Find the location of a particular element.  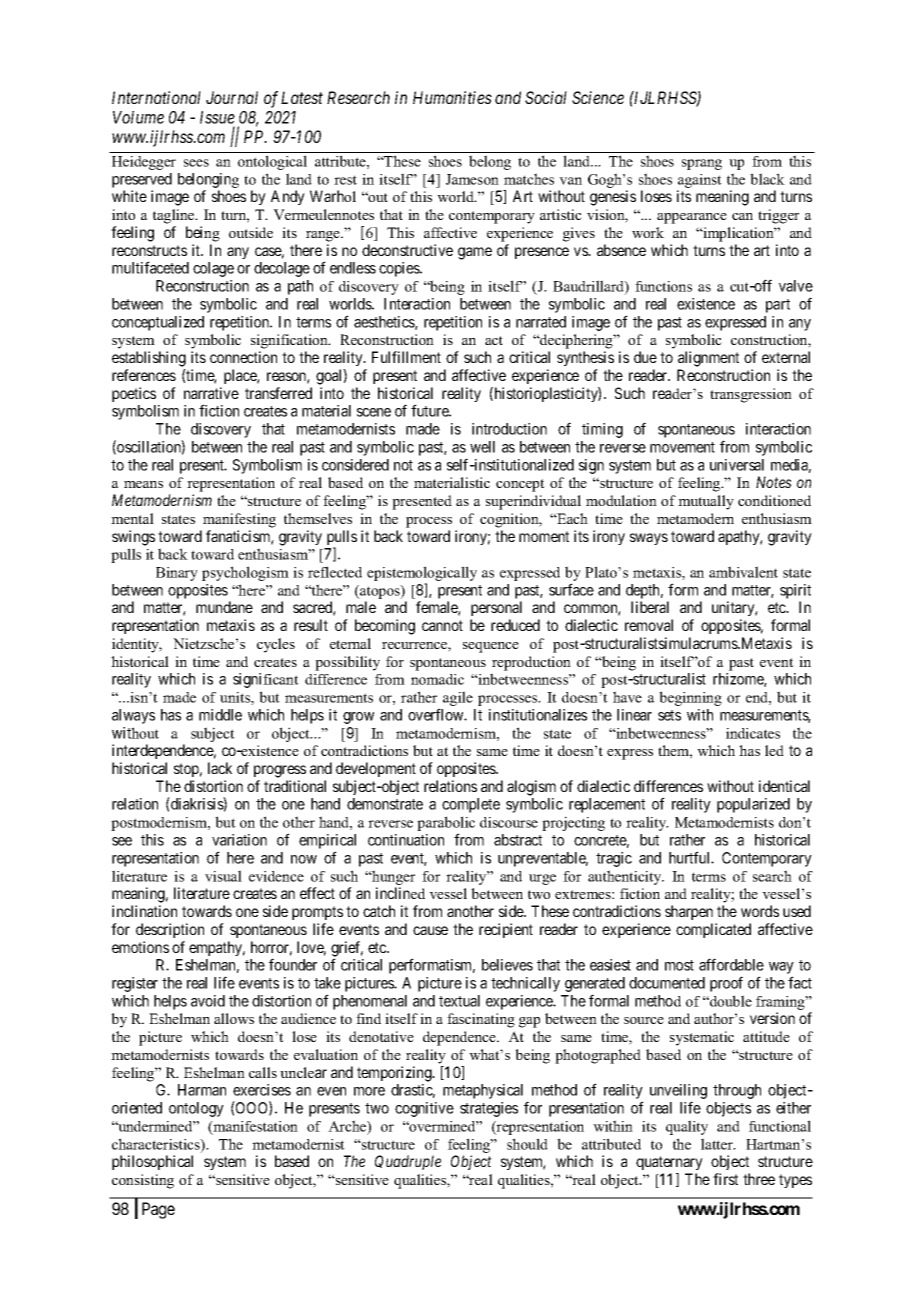

philosophical is located at coordinates (152, 1162).
